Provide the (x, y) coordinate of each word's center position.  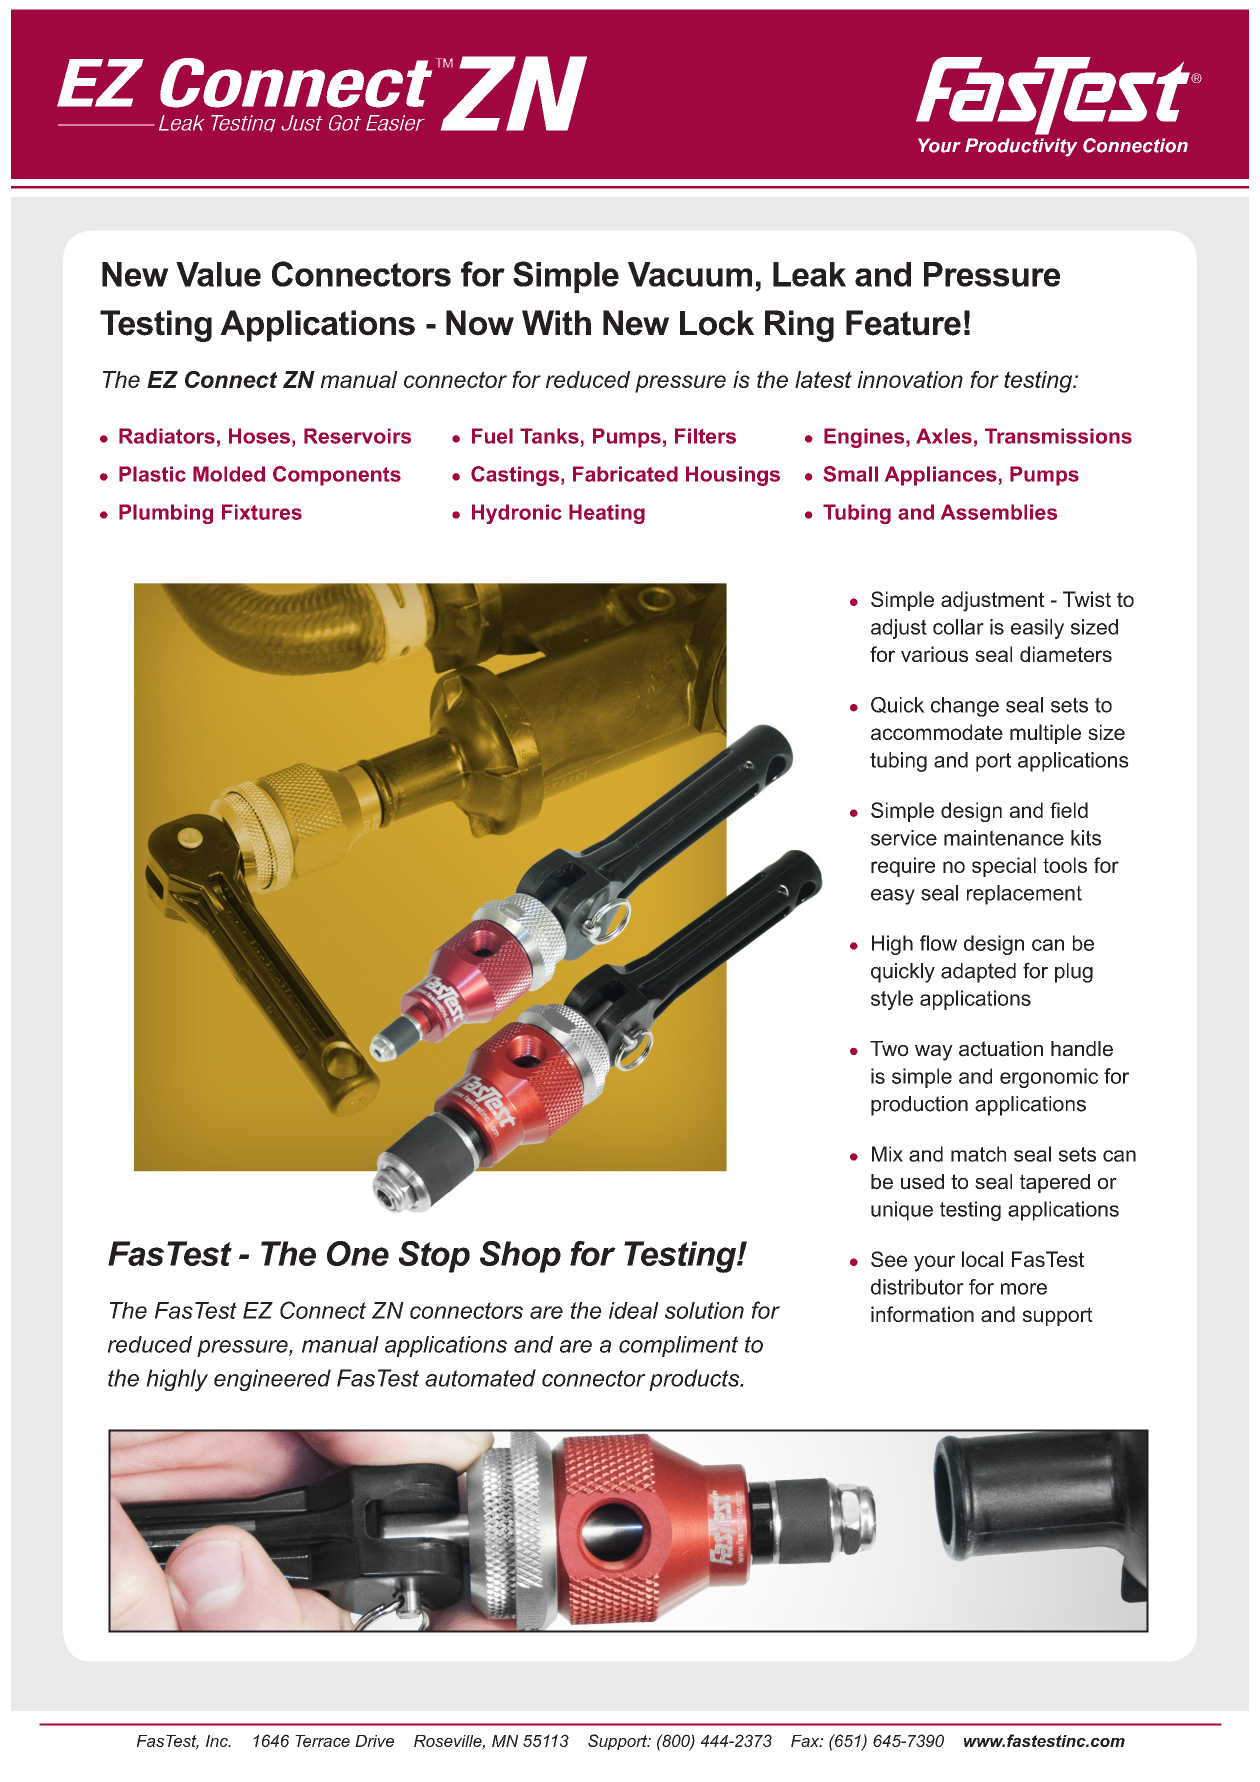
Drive (374, 1741)
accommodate (937, 732)
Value (218, 274)
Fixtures (262, 512)
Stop (434, 1257)
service (904, 838)
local (982, 1259)
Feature (903, 323)
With (556, 323)
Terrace (322, 1741)
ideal (634, 1310)
